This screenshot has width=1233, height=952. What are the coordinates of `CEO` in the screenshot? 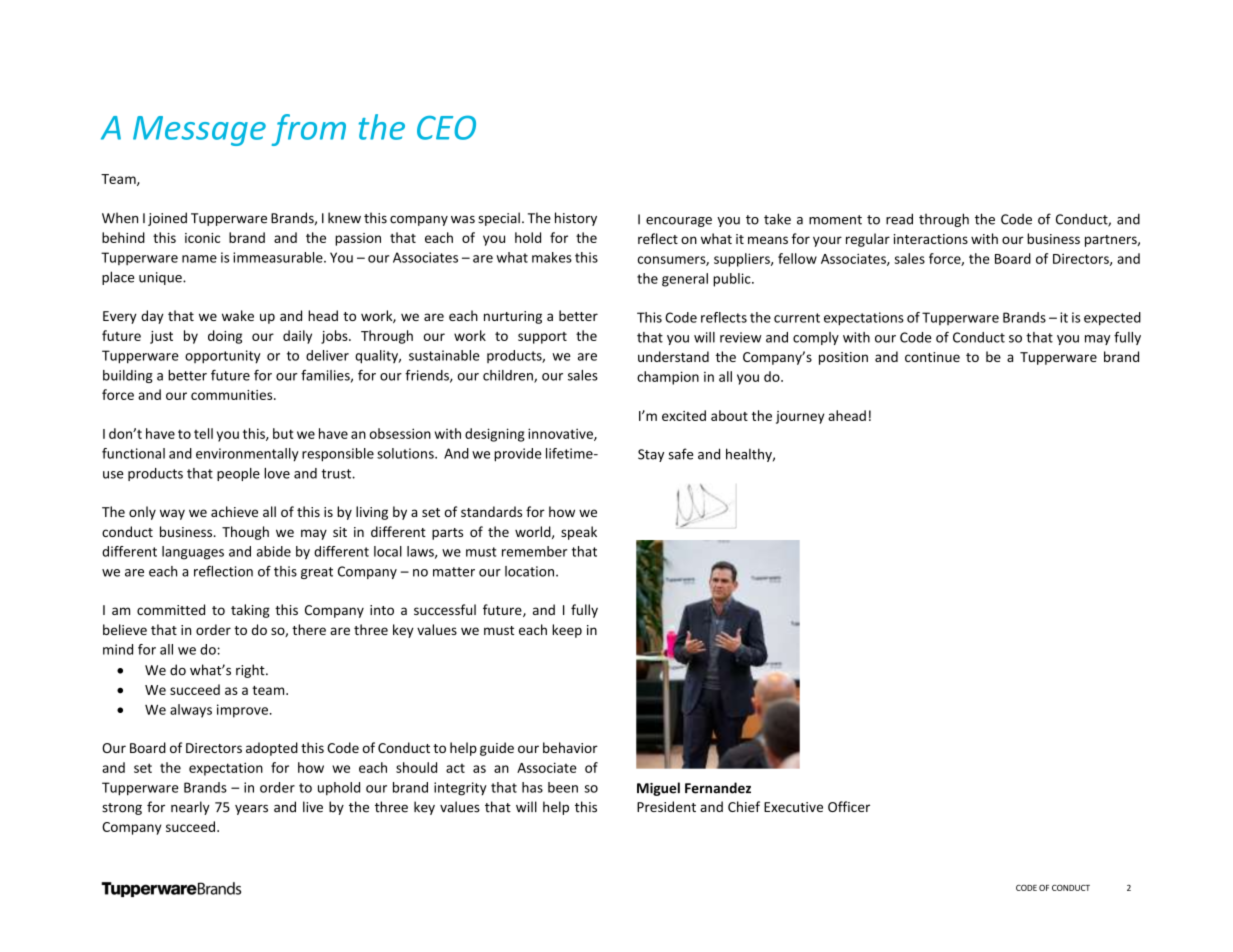 It's located at (446, 127).
